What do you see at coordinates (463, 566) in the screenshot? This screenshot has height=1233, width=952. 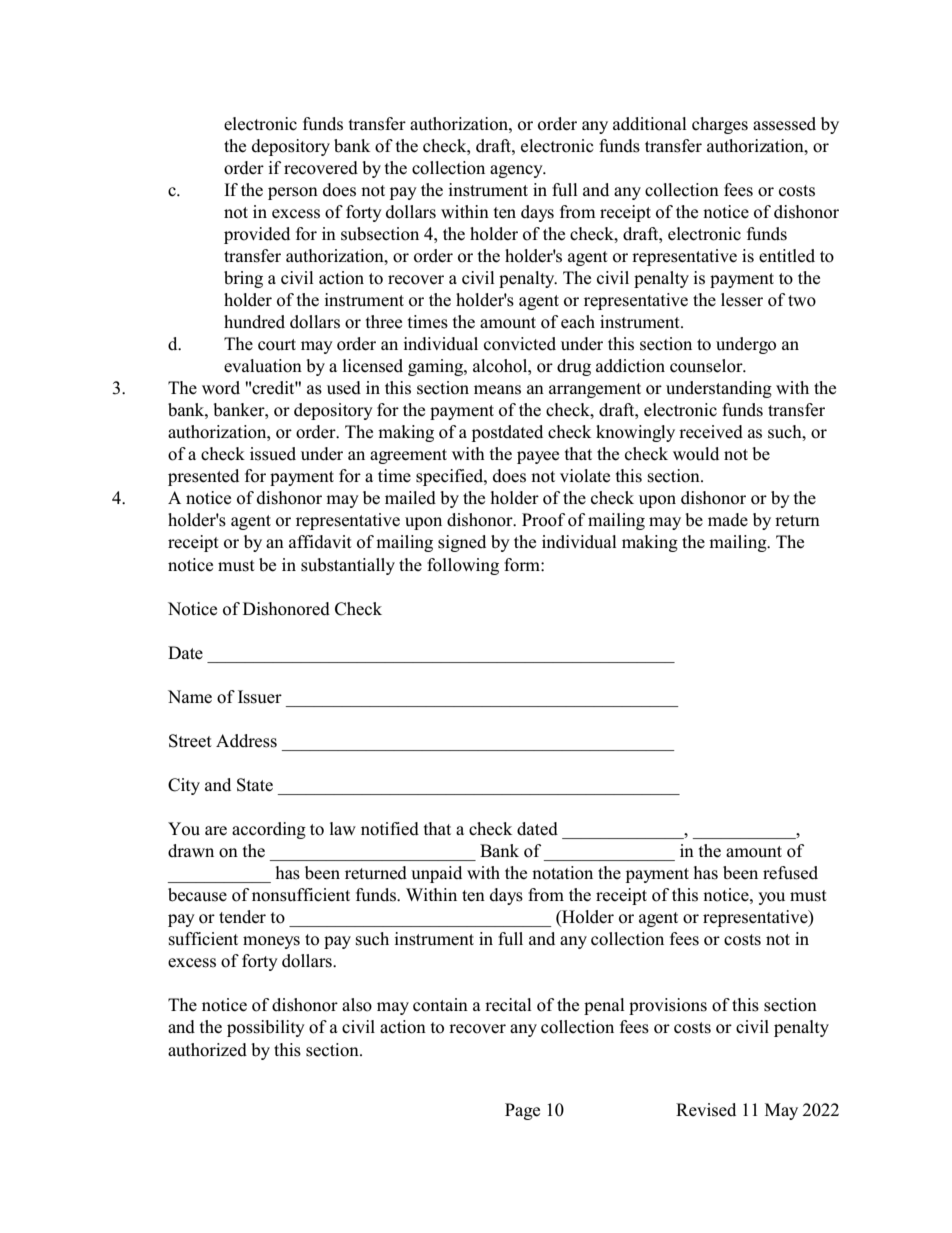 I see `following` at bounding box center [463, 566].
